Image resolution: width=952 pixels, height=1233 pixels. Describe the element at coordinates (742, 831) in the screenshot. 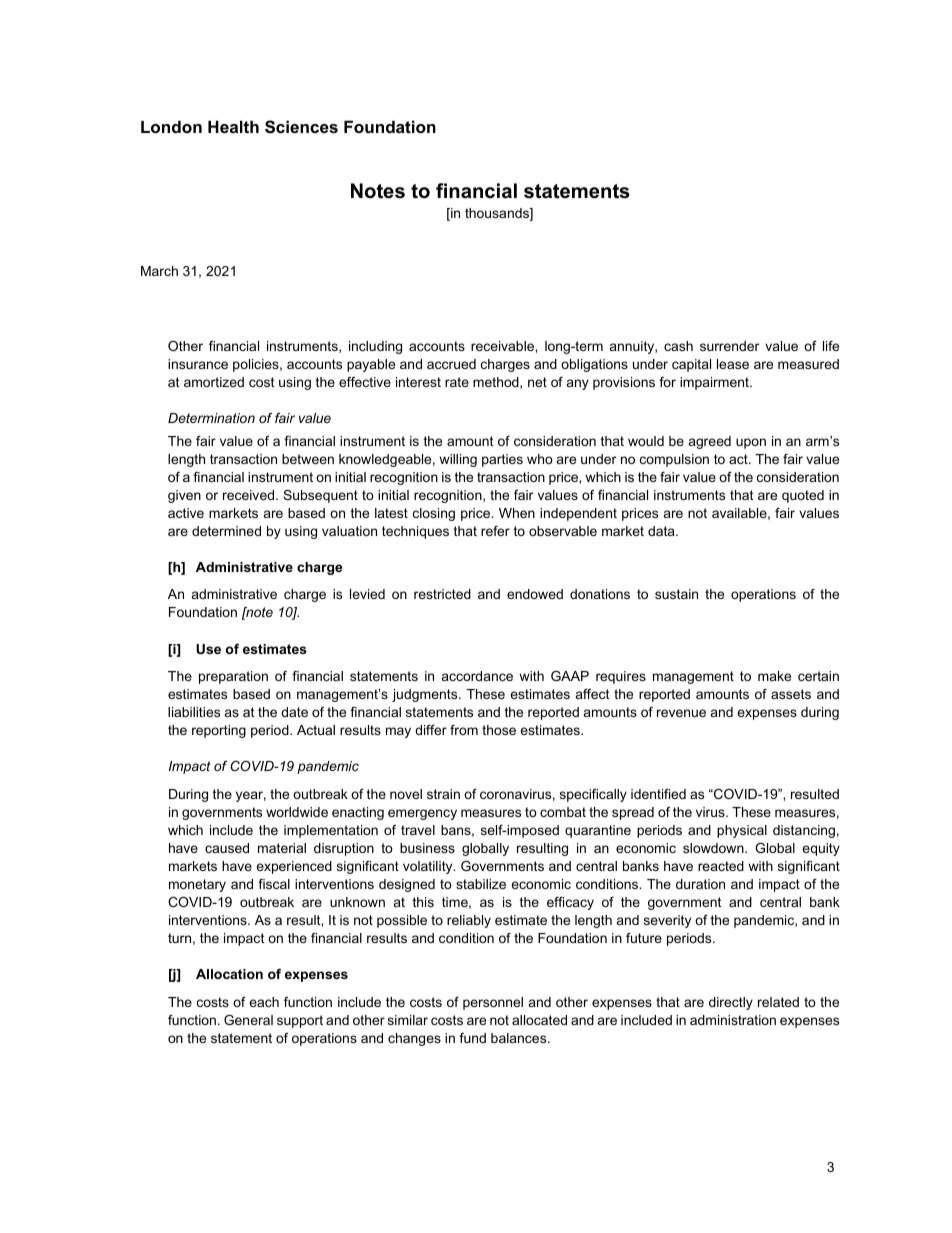

I see `physical` at that location.
